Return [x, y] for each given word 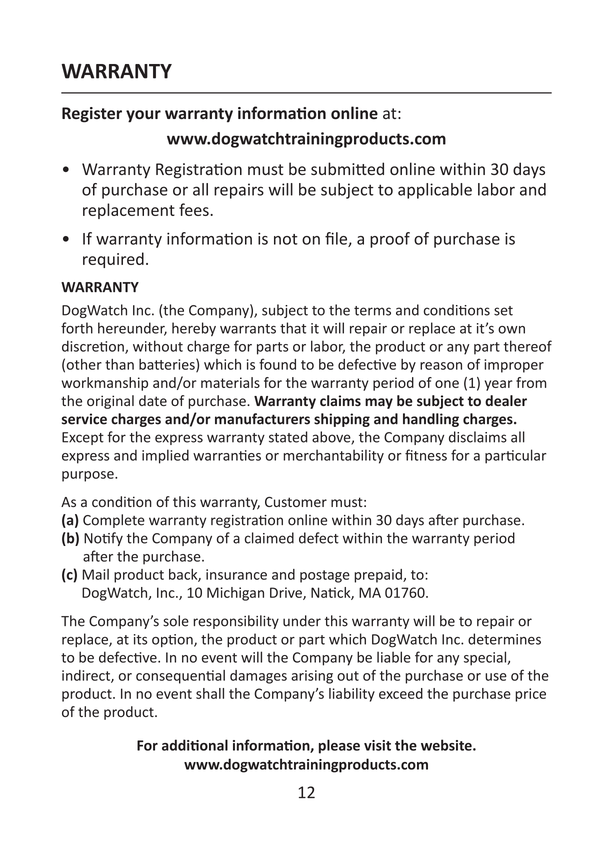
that [293, 328]
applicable [435, 191]
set [503, 311]
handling [431, 420]
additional [195, 745]
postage [325, 576]
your [143, 116]
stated [288, 437]
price [530, 695]
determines [504, 639]
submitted [347, 168]
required [113, 260]
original [110, 402]
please [339, 746]
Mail [95, 574]
